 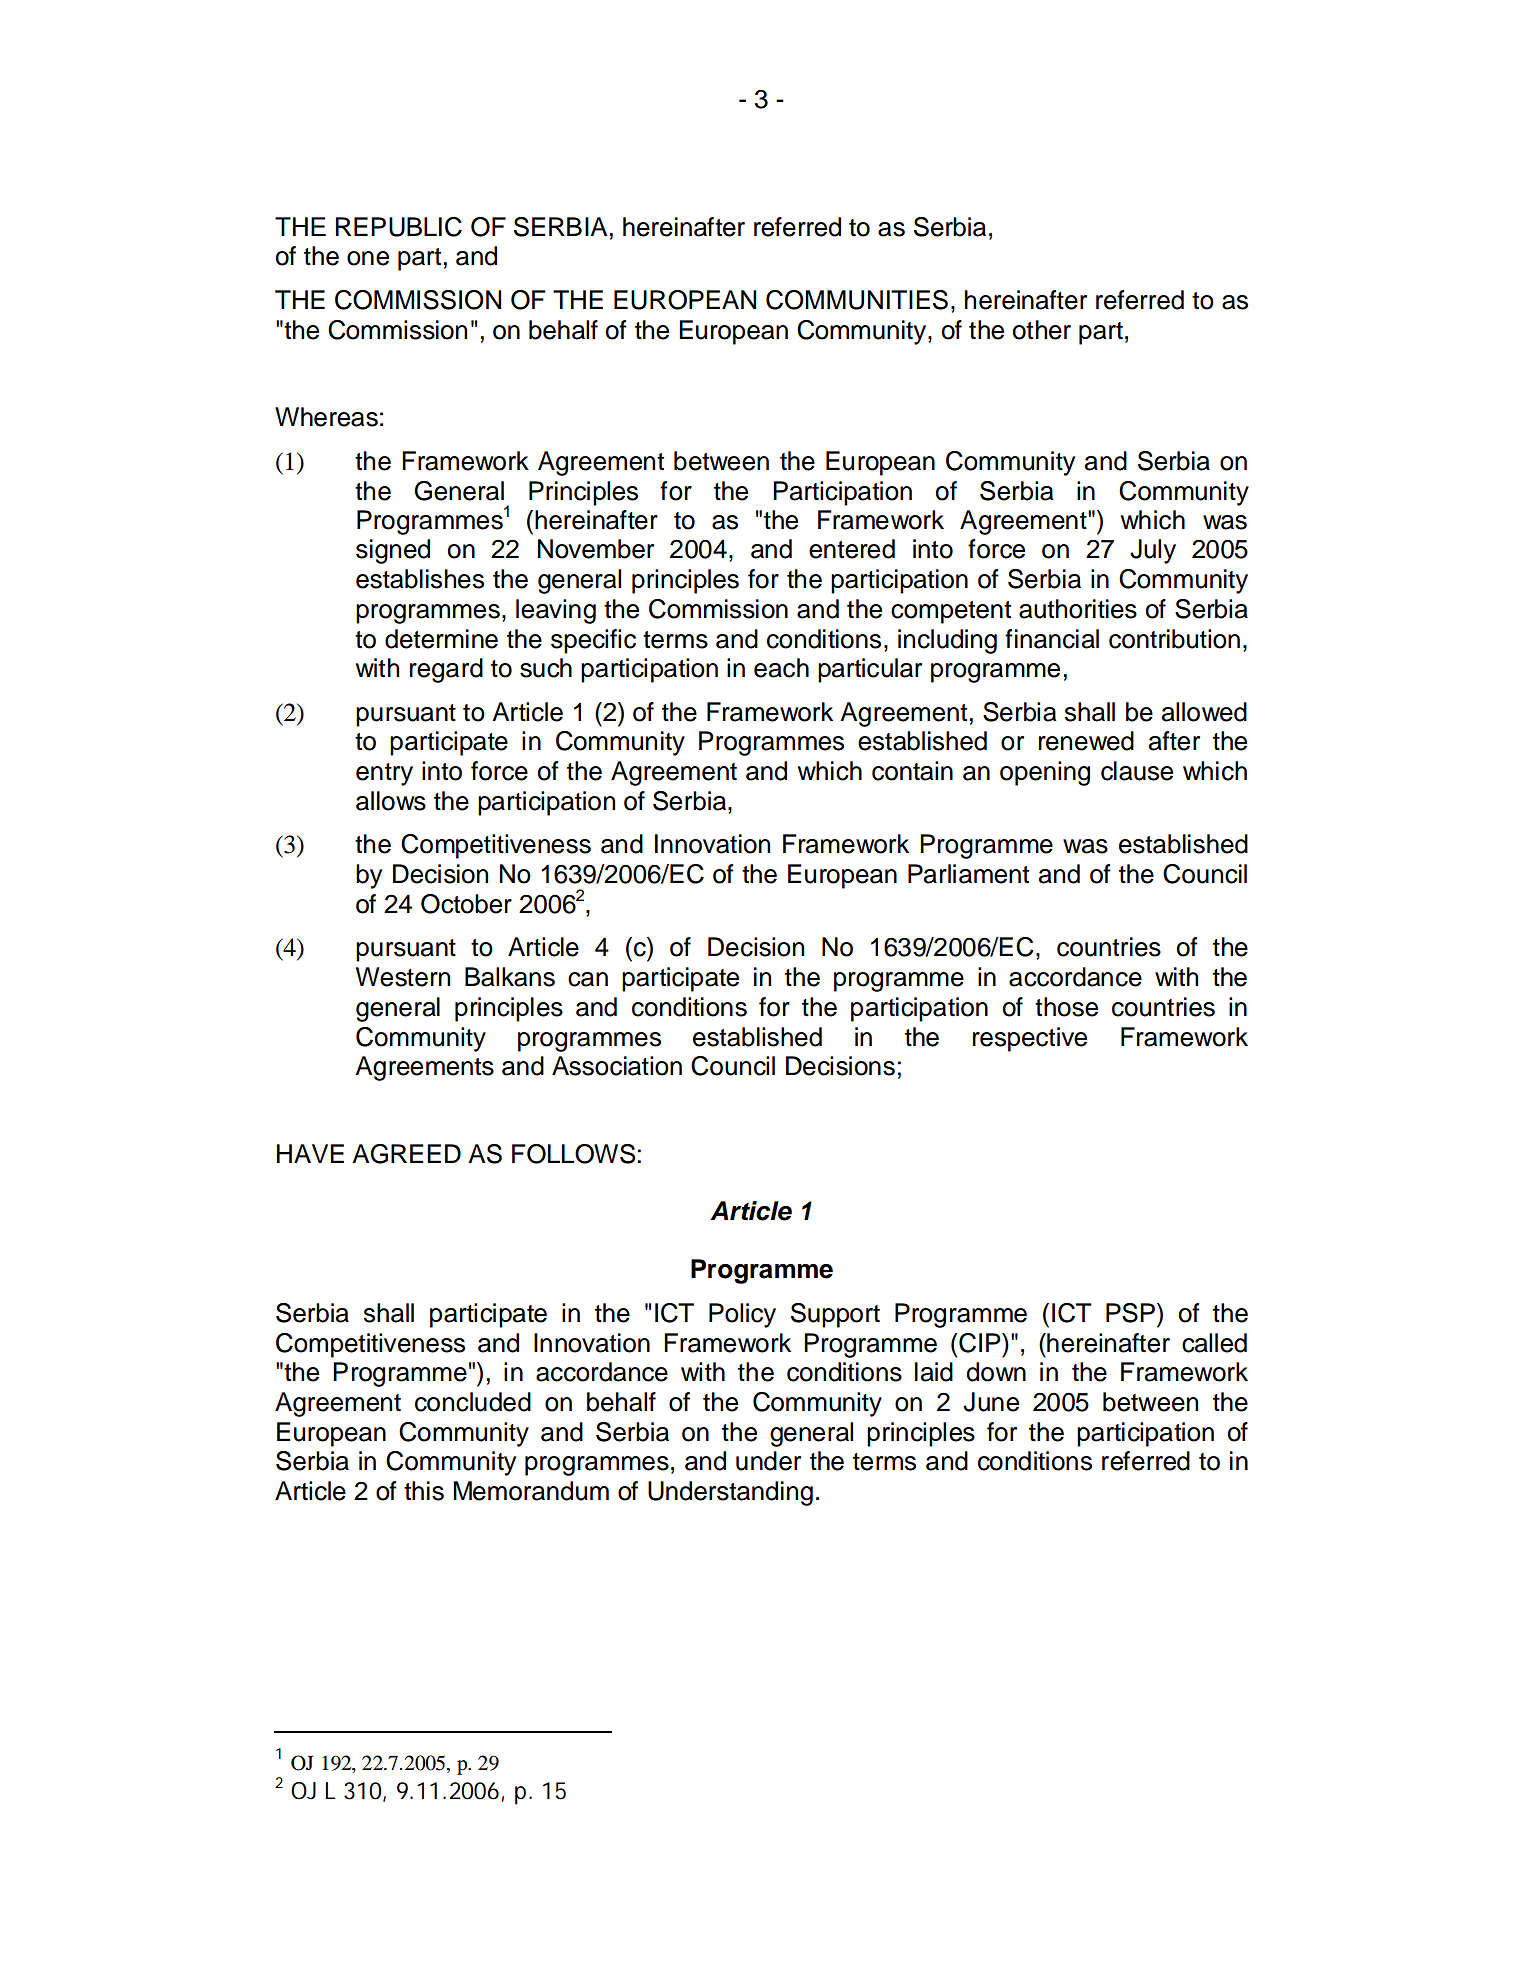 I want to click on one, so click(x=368, y=258).
